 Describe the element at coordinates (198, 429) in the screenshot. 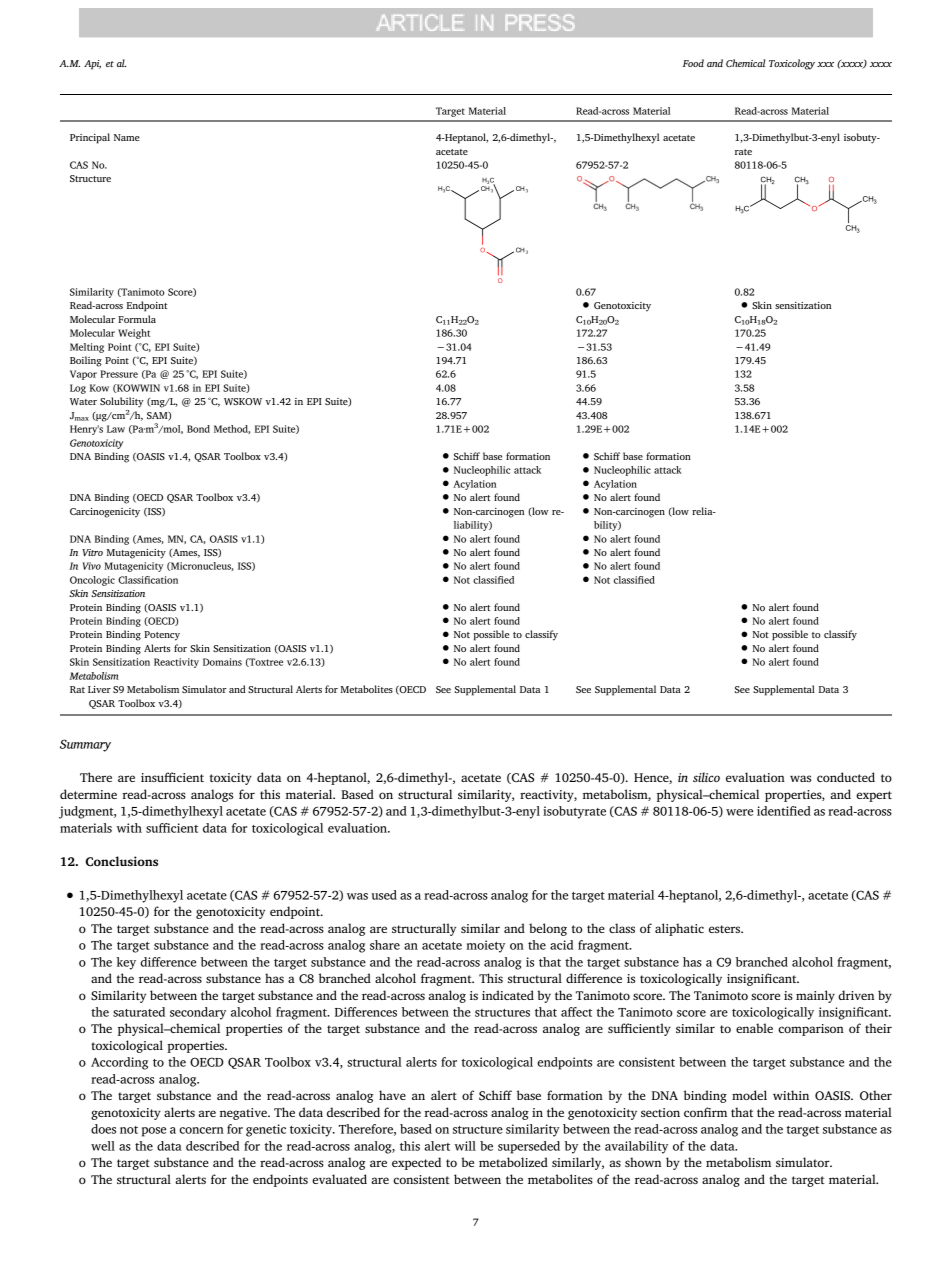

I see `Bond` at that location.
